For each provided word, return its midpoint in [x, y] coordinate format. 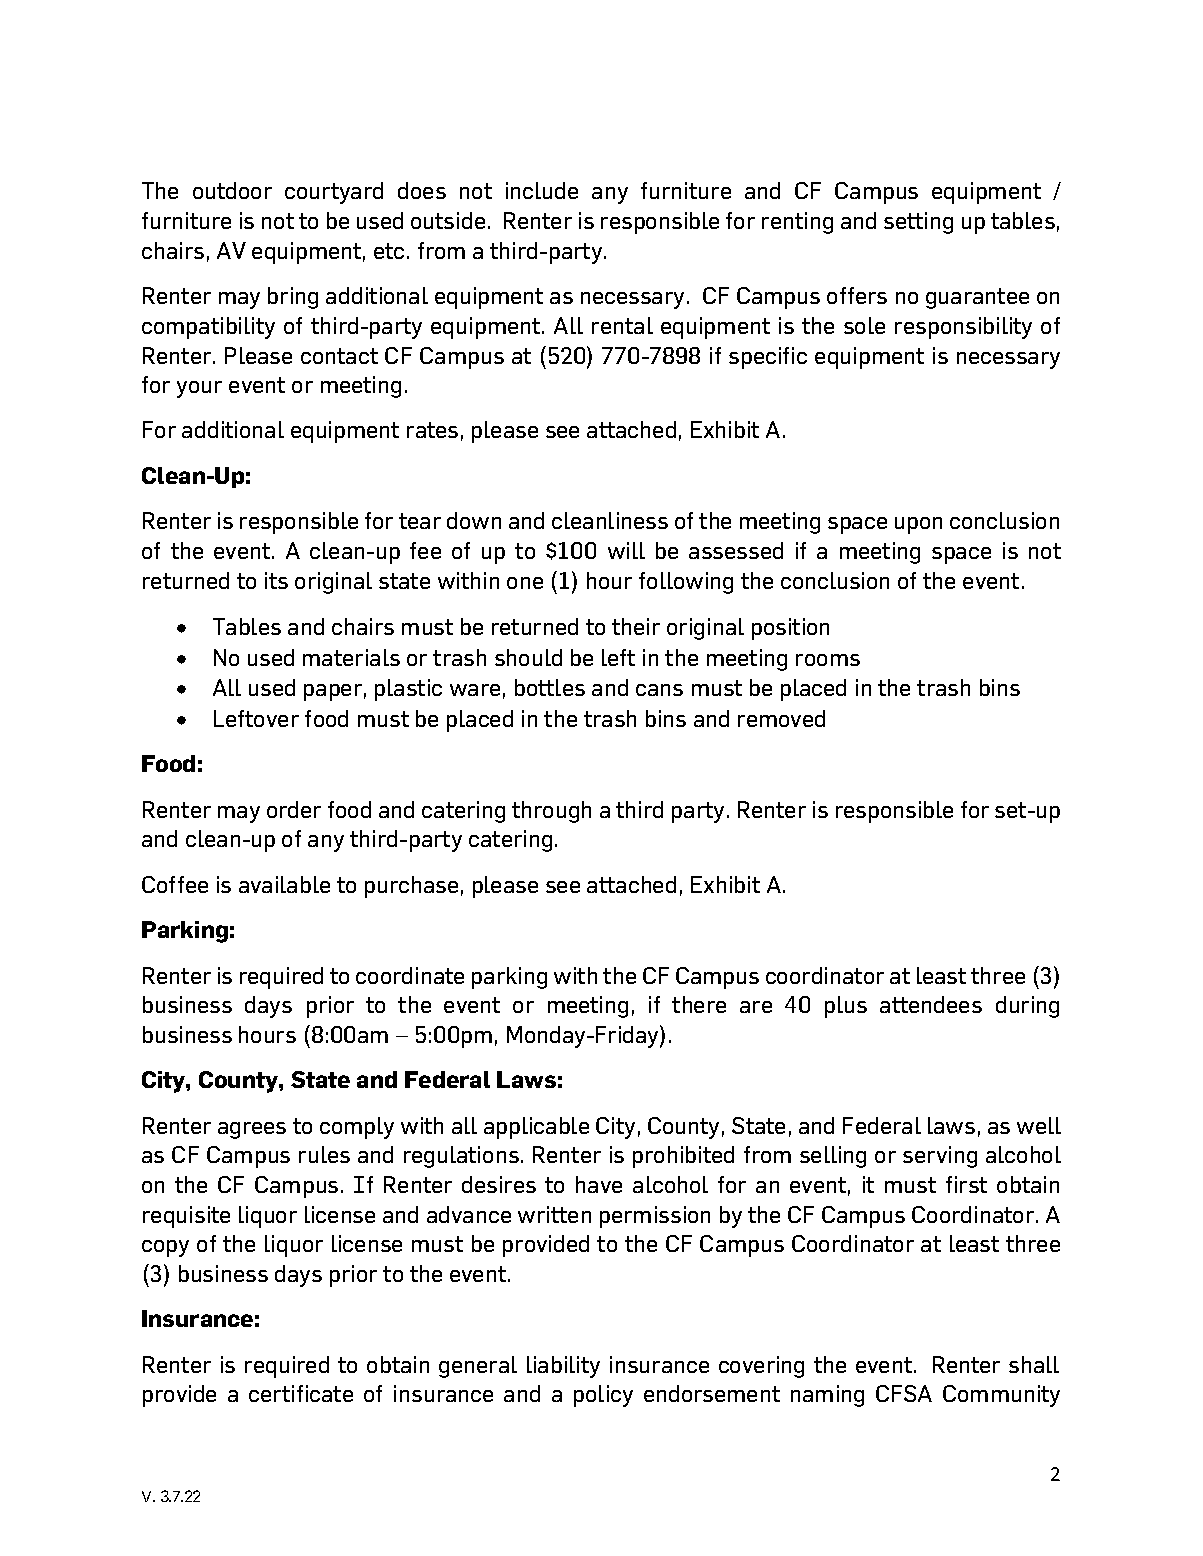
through [551, 812]
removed [781, 718]
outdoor [232, 190]
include [542, 190]
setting [918, 223]
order [294, 809]
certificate [301, 1393]
